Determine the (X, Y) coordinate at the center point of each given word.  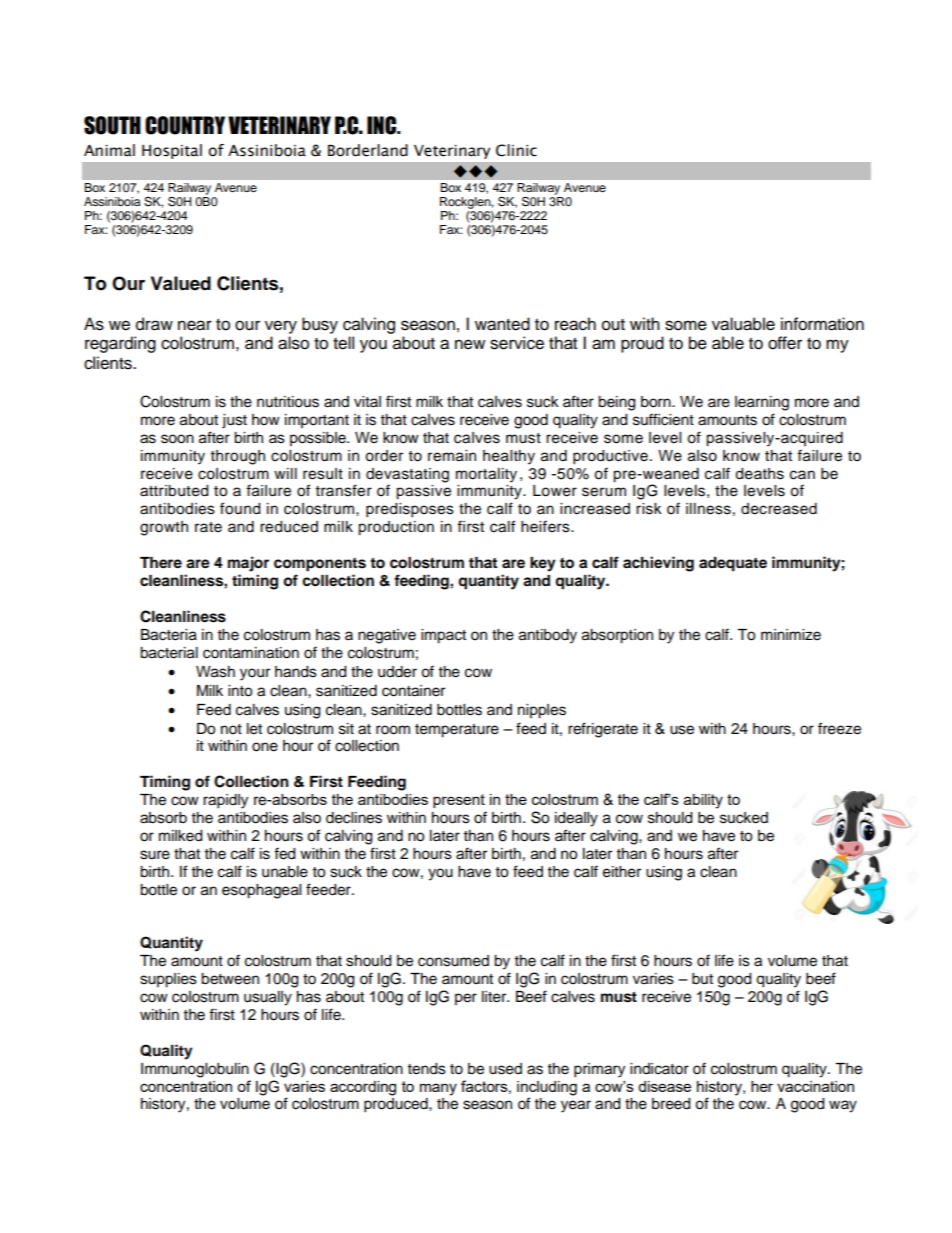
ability (703, 801)
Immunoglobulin (195, 1070)
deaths (759, 474)
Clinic (516, 150)
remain (452, 456)
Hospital (172, 151)
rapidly (225, 801)
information (822, 324)
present (459, 801)
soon (177, 439)
